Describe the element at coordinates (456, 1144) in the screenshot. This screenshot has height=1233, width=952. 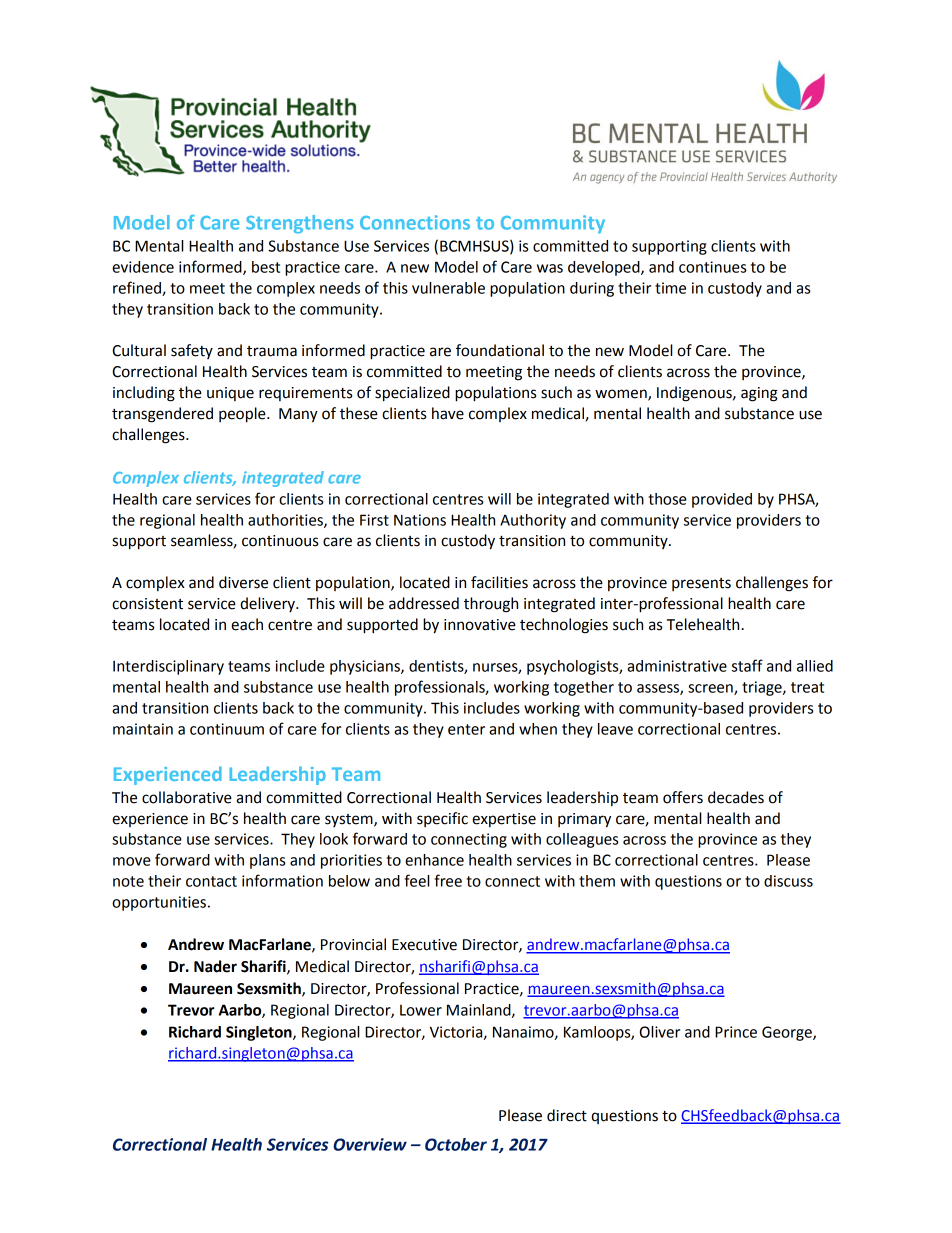
I see `October` at that location.
